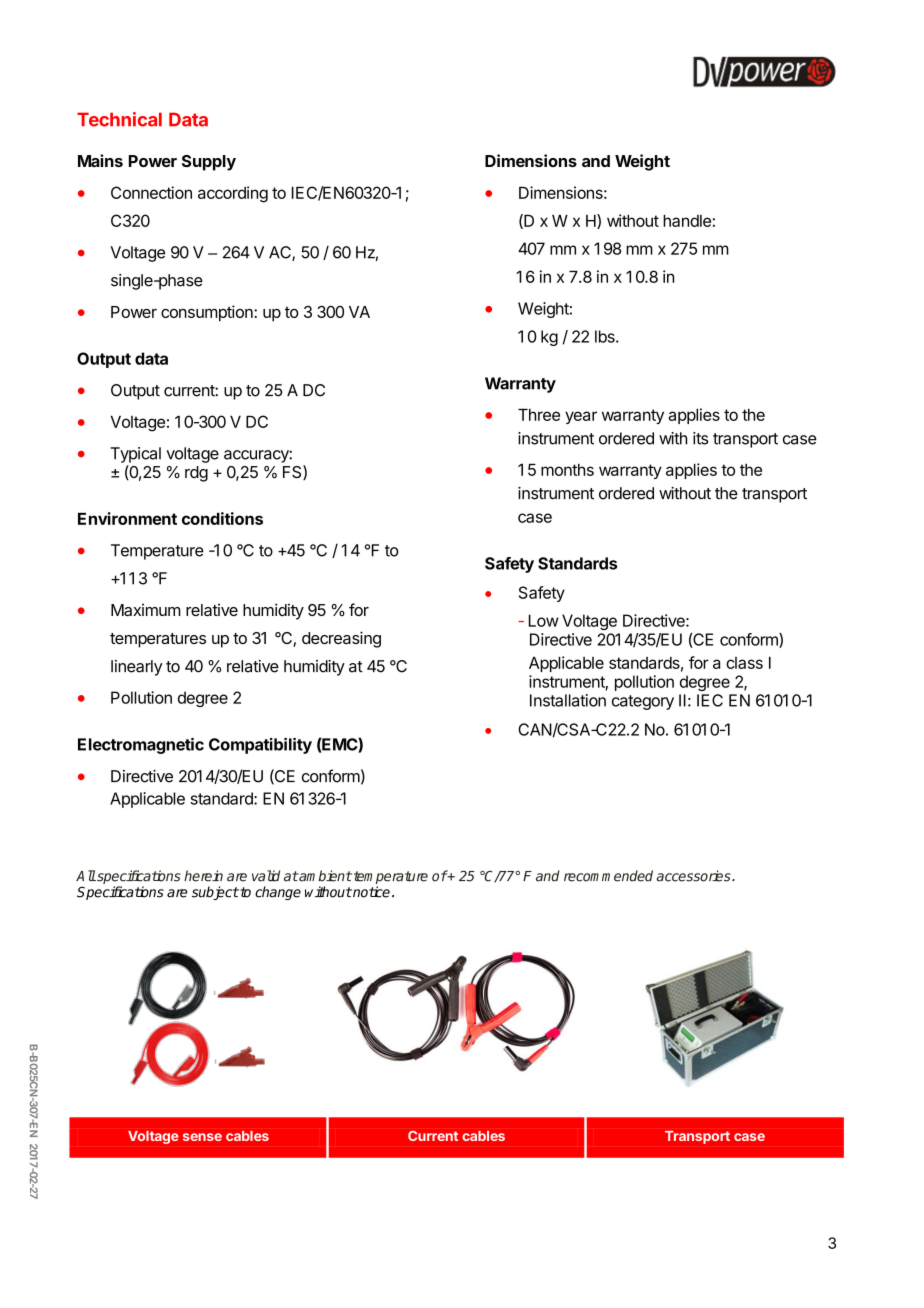  Describe the element at coordinates (202, 1137) in the document. I see `sense` at that location.
